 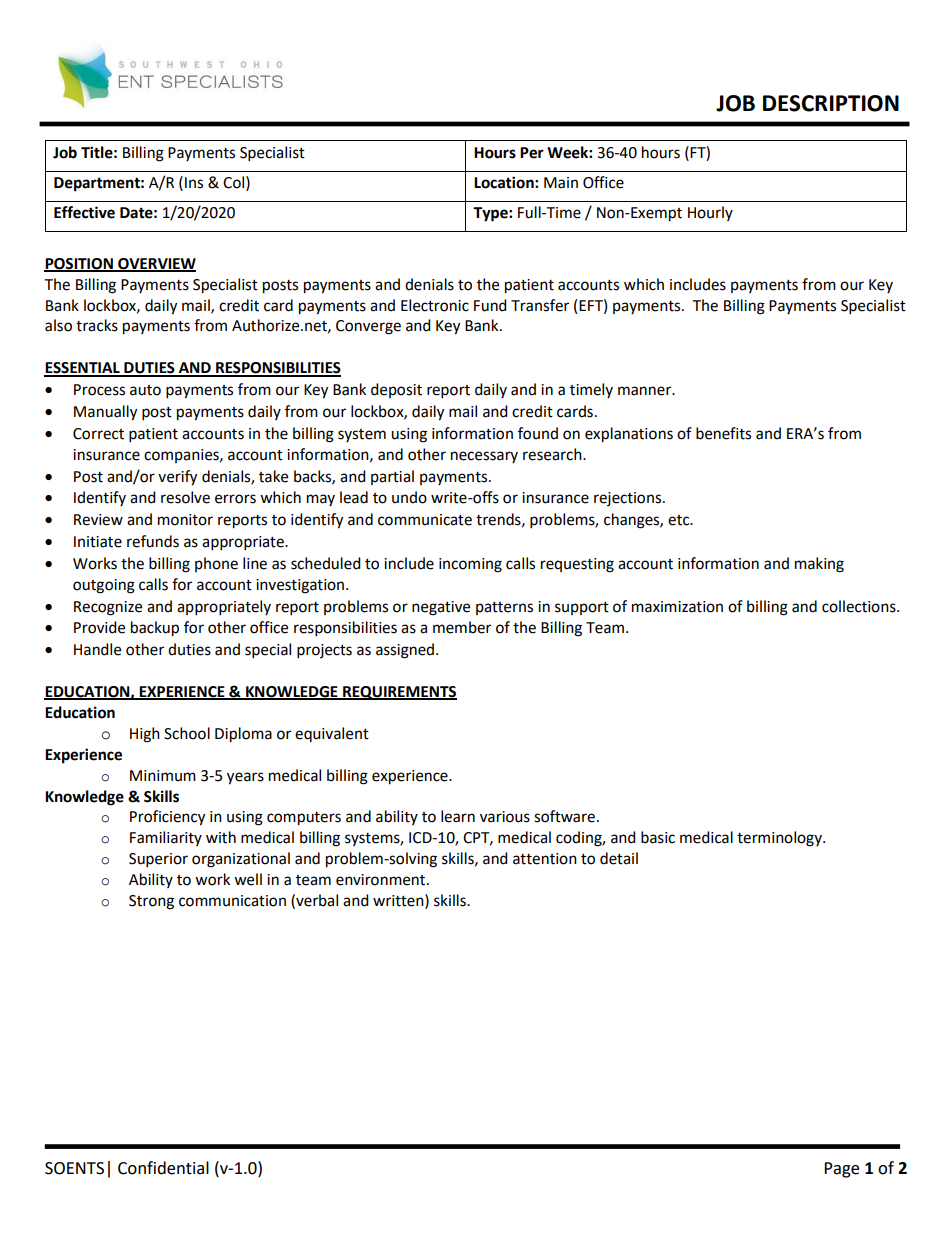 I want to click on High, so click(x=145, y=735).
